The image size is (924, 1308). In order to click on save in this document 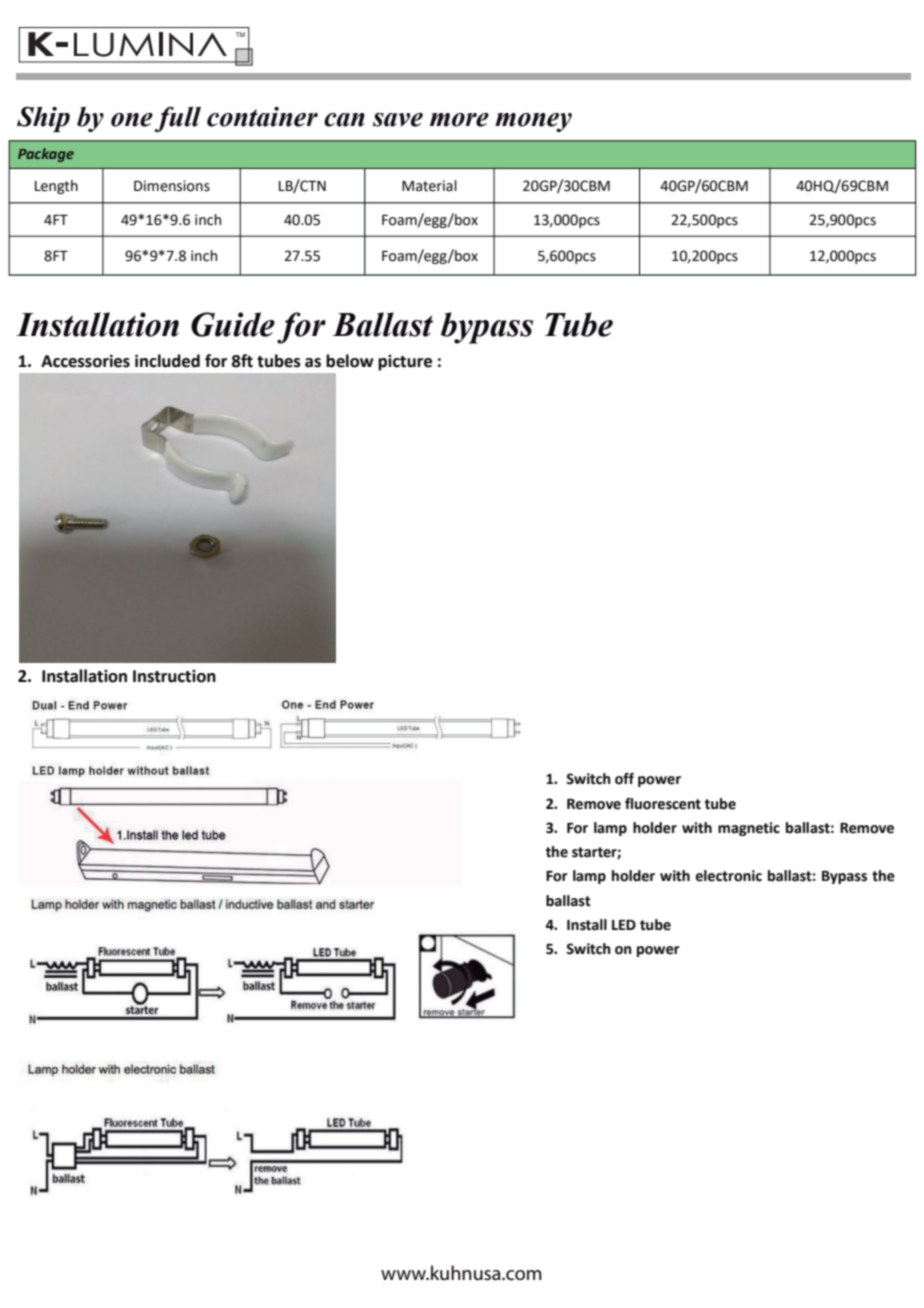, I will do `click(398, 120)`.
